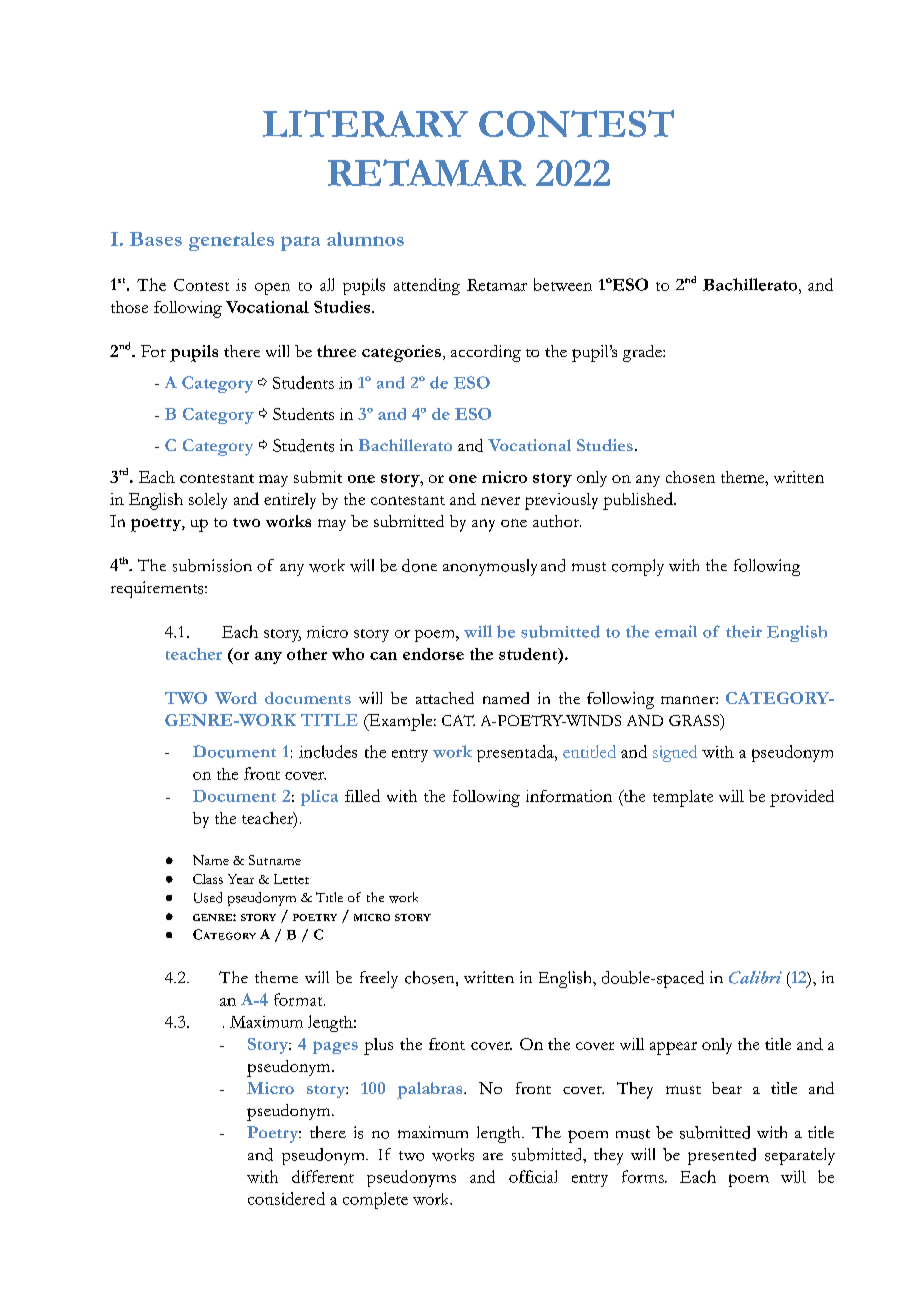 Image resolution: width=924 pixels, height=1307 pixels. What do you see at coordinates (755, 977) in the screenshot?
I see `Calibri` at bounding box center [755, 977].
